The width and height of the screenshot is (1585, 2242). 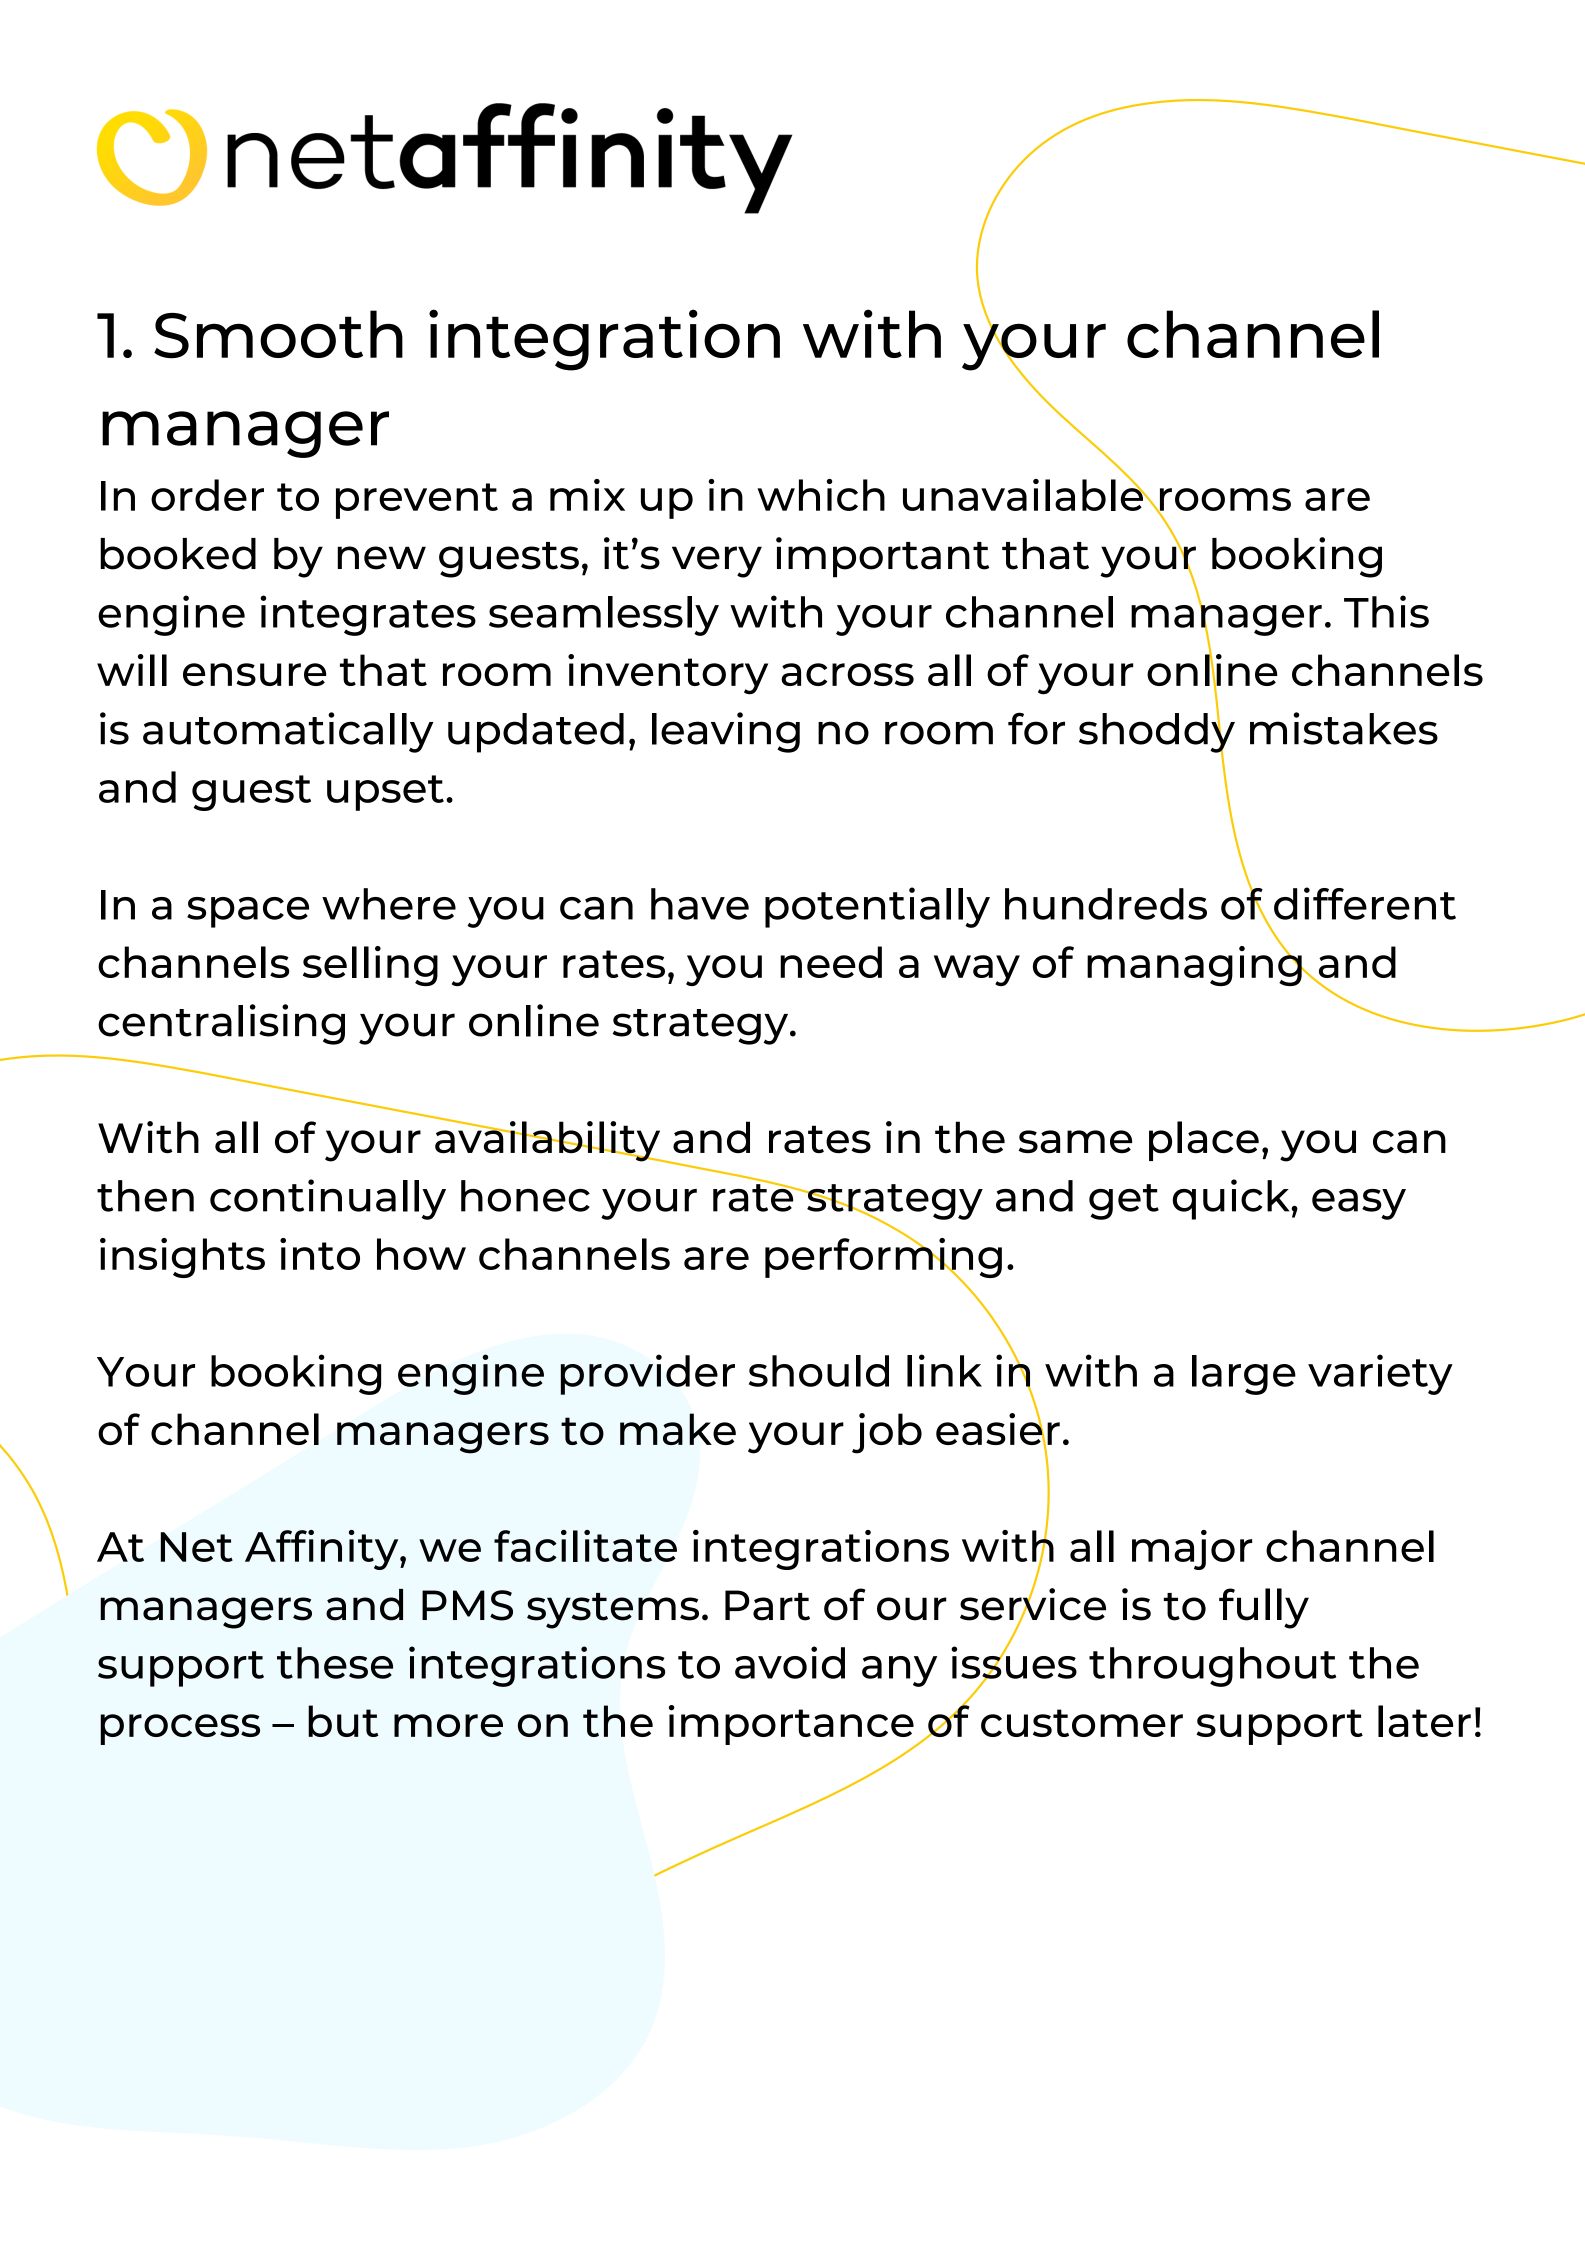 I want to click on quick, so click(x=1232, y=1199).
